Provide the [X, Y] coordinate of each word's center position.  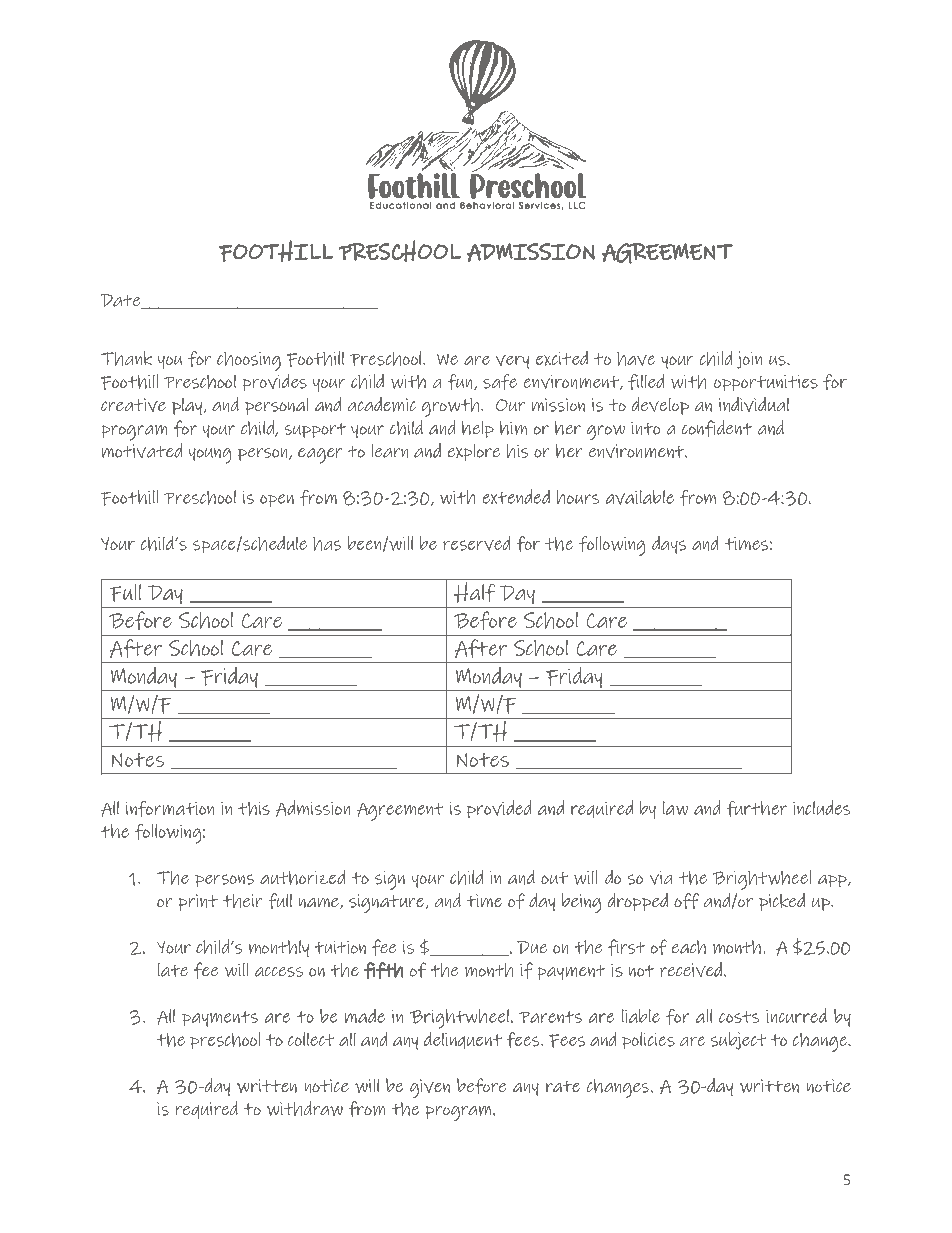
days [669, 545]
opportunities [766, 383]
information [169, 809]
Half [474, 592]
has [327, 544]
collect [311, 1039]
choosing [249, 361]
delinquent [463, 1040]
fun [461, 382]
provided [499, 809]
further [757, 809]
